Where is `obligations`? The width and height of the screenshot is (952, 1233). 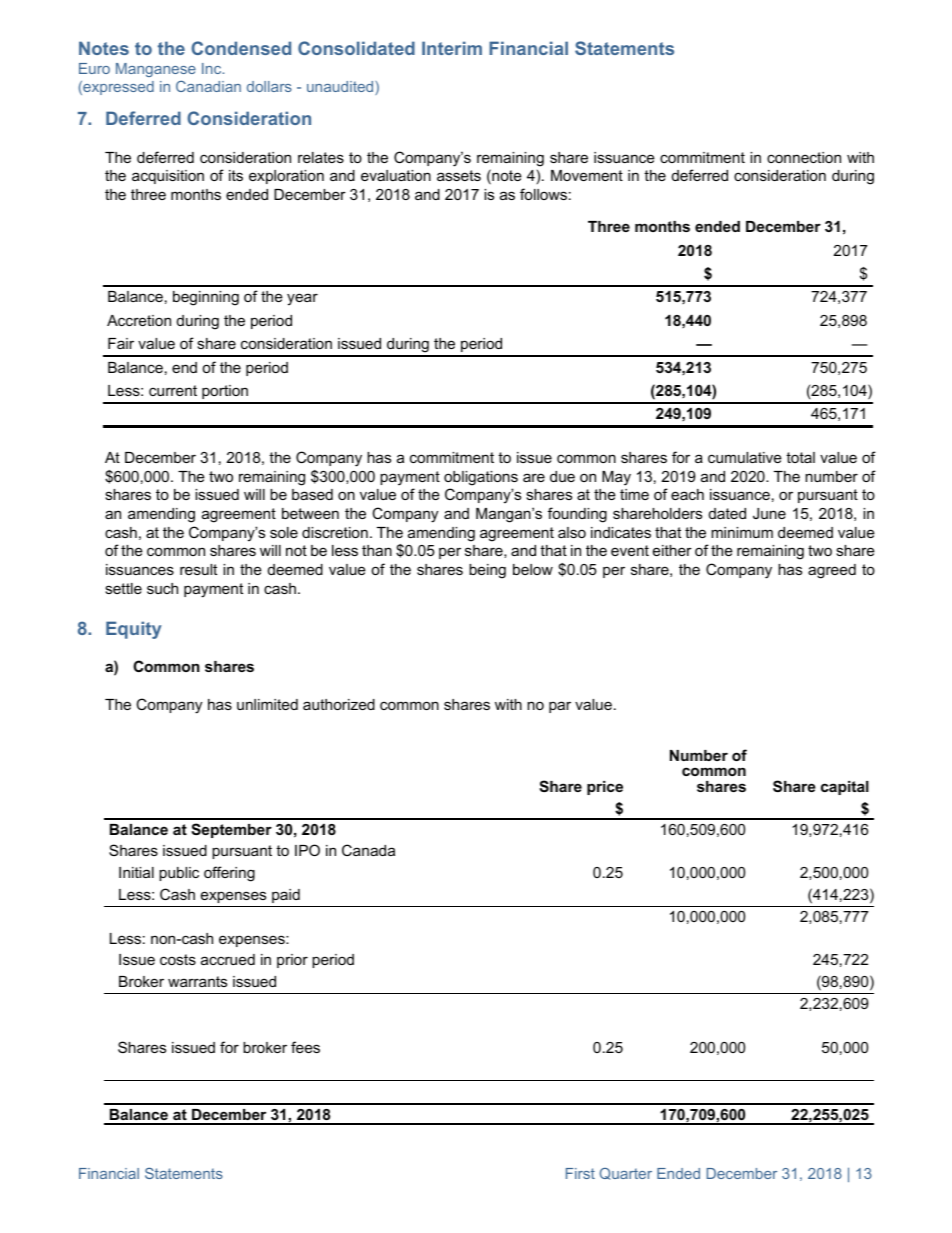
obligations is located at coordinates (481, 478).
